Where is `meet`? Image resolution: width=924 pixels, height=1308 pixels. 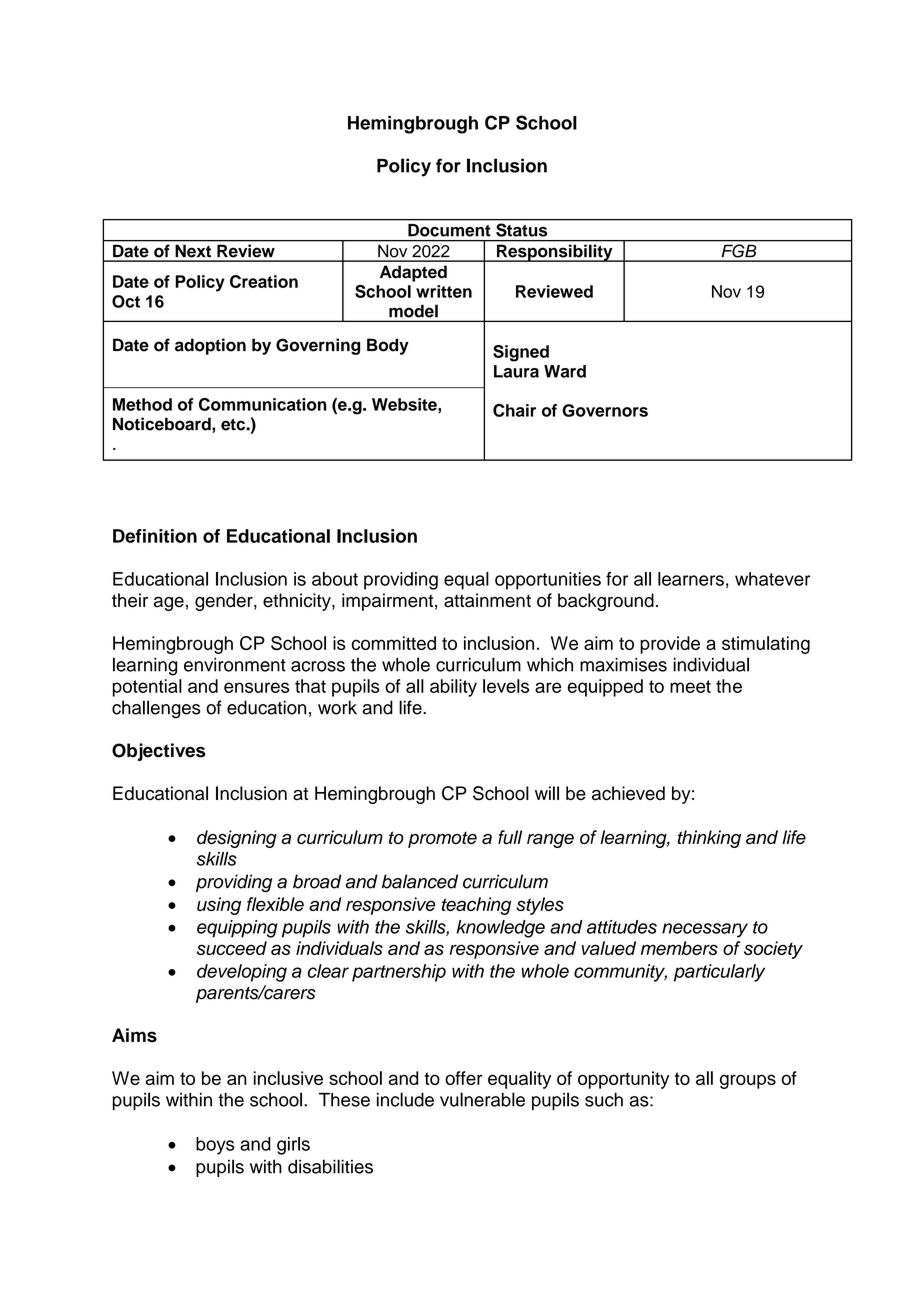
meet is located at coordinates (690, 686).
